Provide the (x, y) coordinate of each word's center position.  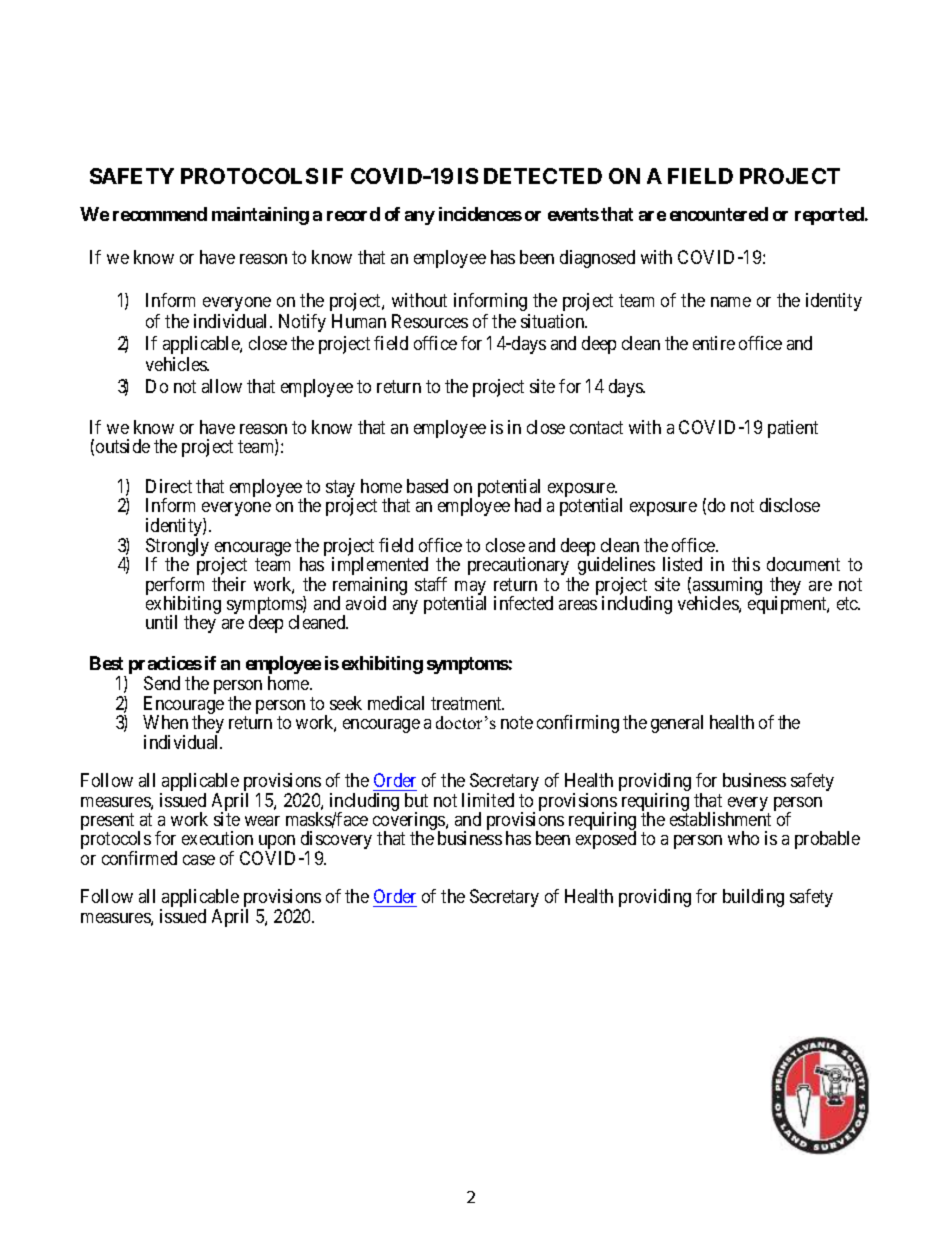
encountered (719, 214)
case (199, 860)
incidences (480, 214)
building (753, 898)
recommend (160, 214)
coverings (410, 822)
